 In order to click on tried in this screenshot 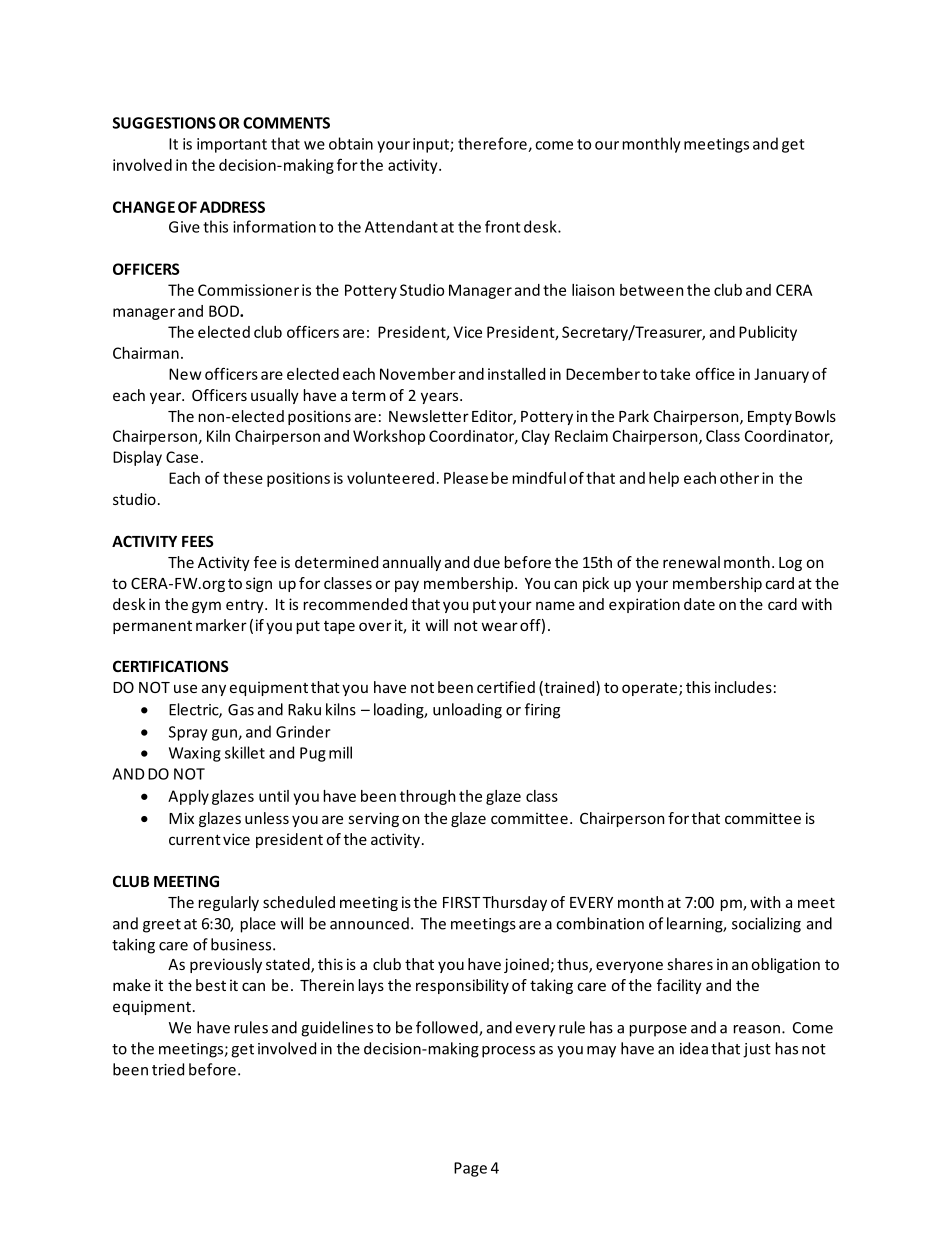, I will do `click(168, 1069)`.
